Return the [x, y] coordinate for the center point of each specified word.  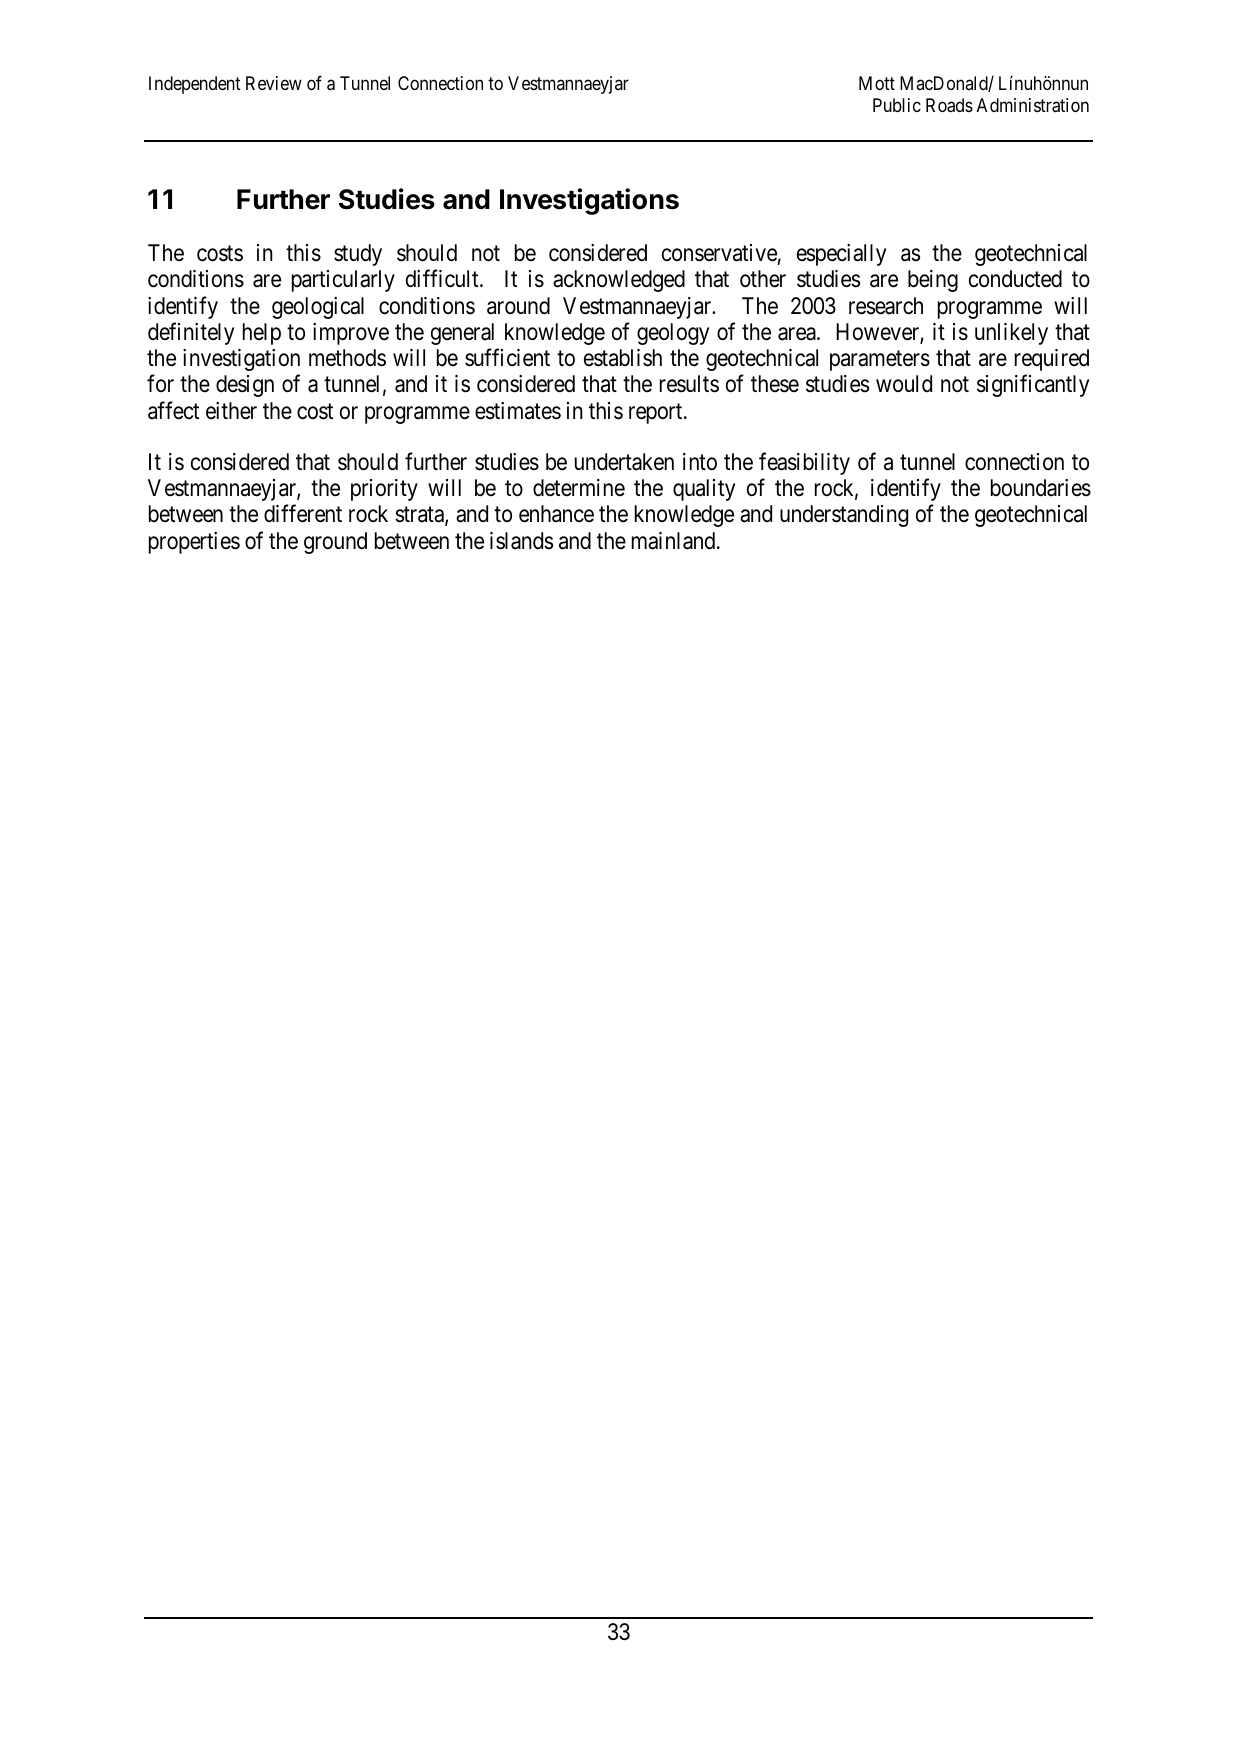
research [886, 306]
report [657, 413]
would [904, 383]
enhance [556, 514]
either [231, 411]
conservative [719, 253]
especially [841, 255]
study [358, 255]
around [518, 306]
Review [274, 83]
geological [318, 308]
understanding [844, 516]
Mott [877, 83]
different [303, 514]
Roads [949, 105]
